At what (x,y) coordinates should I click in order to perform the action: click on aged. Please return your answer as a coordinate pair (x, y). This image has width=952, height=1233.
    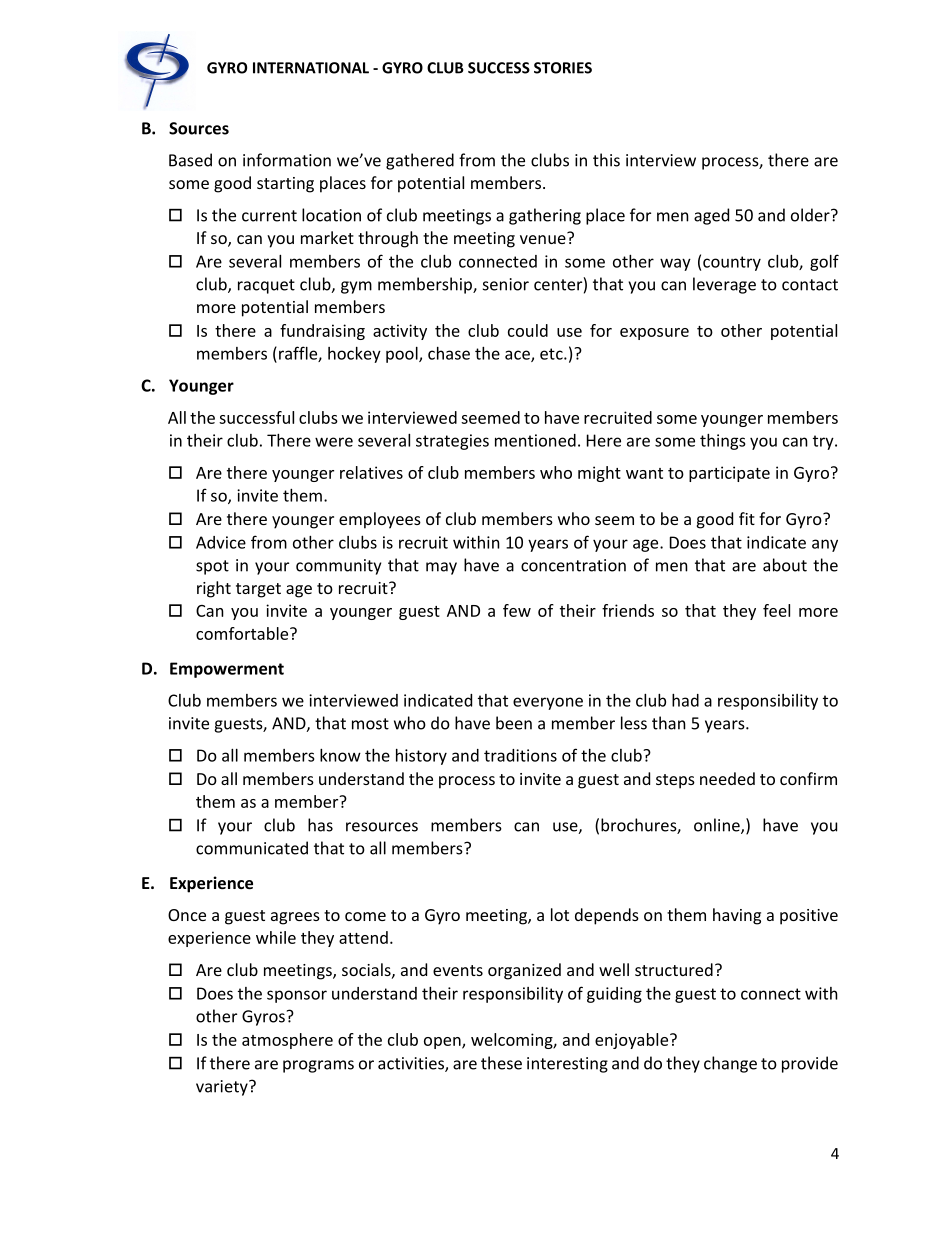
    Looking at the image, I should click on (711, 216).
